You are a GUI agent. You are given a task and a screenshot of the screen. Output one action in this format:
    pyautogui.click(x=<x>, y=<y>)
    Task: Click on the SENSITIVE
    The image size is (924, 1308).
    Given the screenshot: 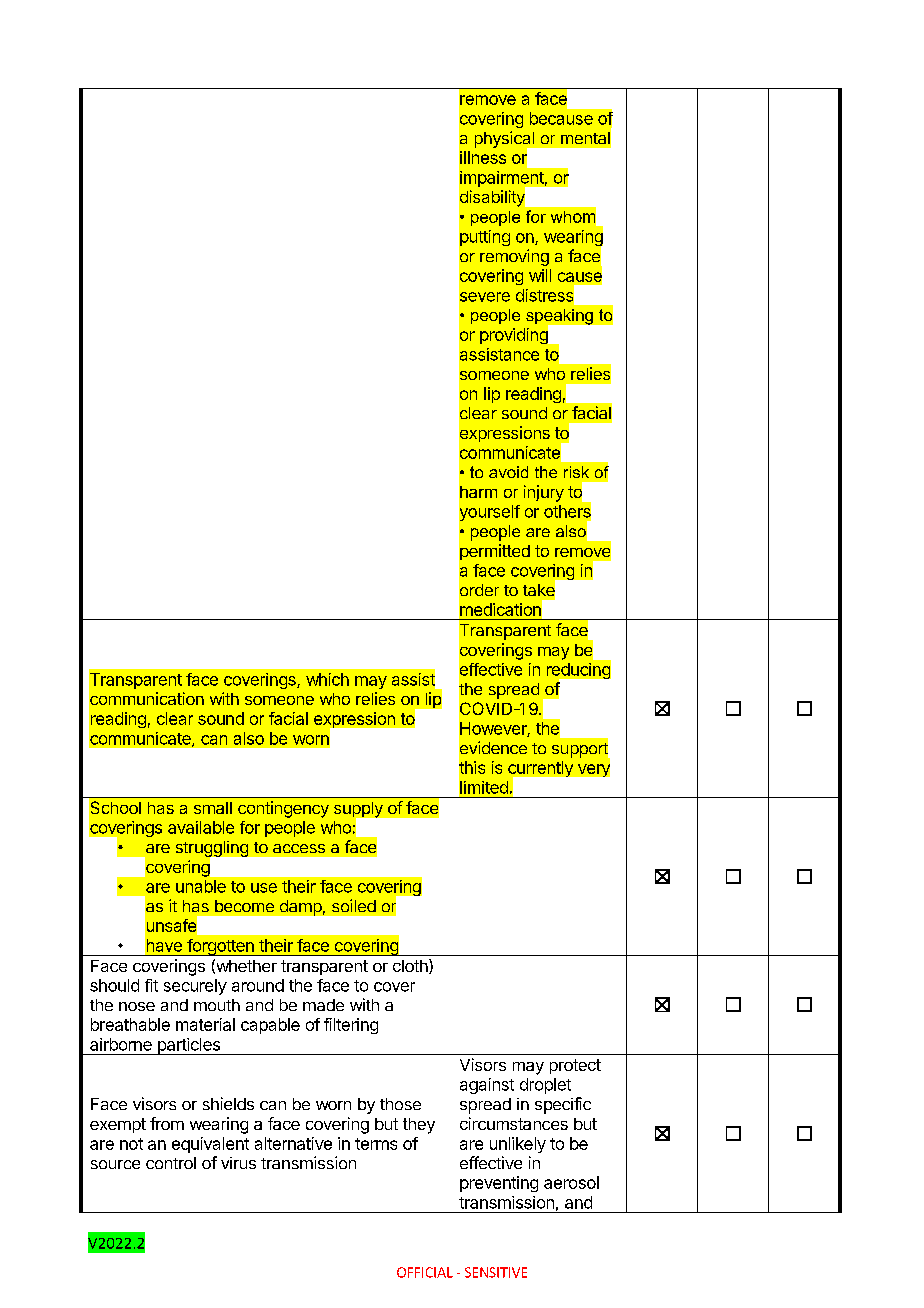 What is the action you would take?
    pyautogui.click(x=496, y=1272)
